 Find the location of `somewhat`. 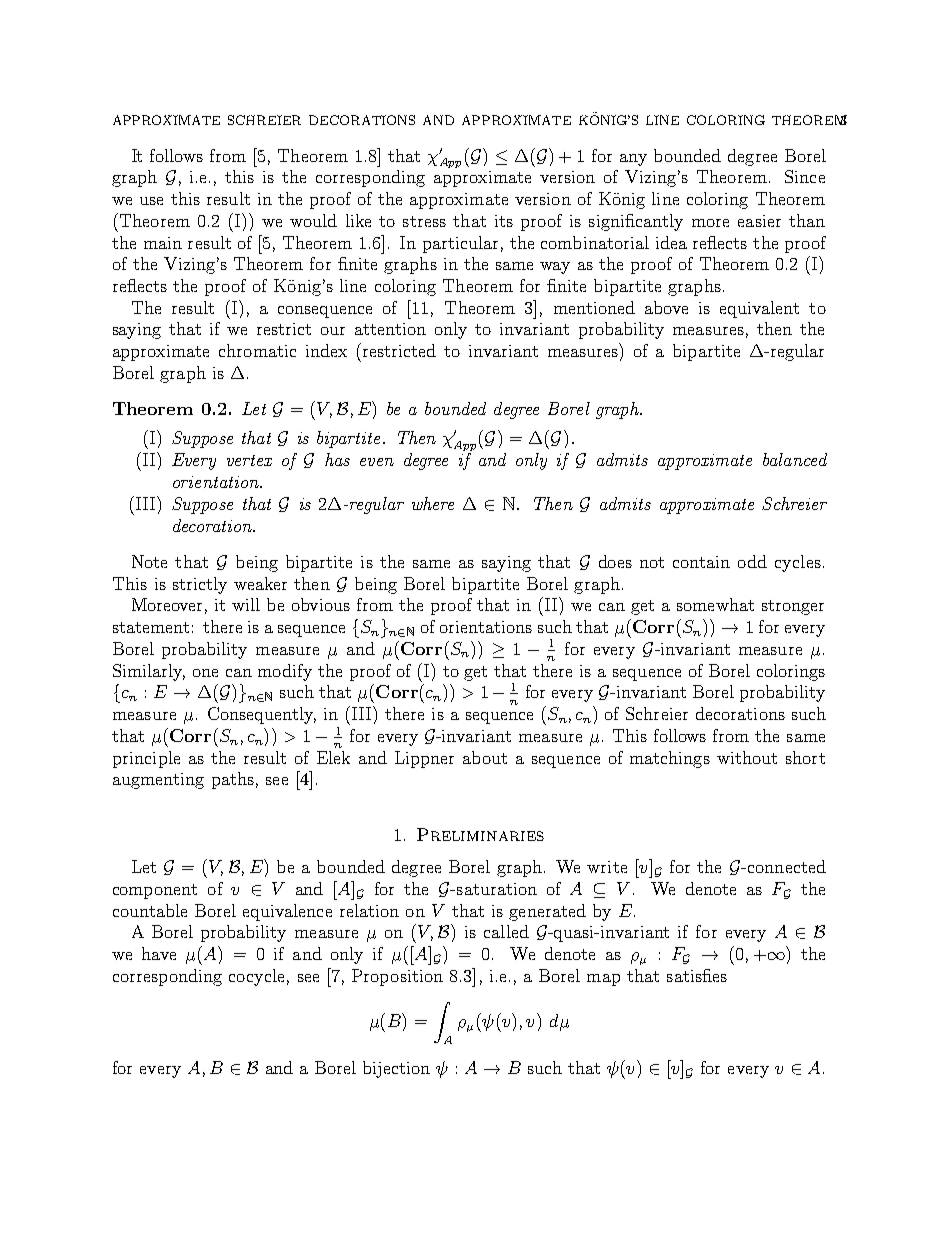

somewhat is located at coordinates (715, 604).
